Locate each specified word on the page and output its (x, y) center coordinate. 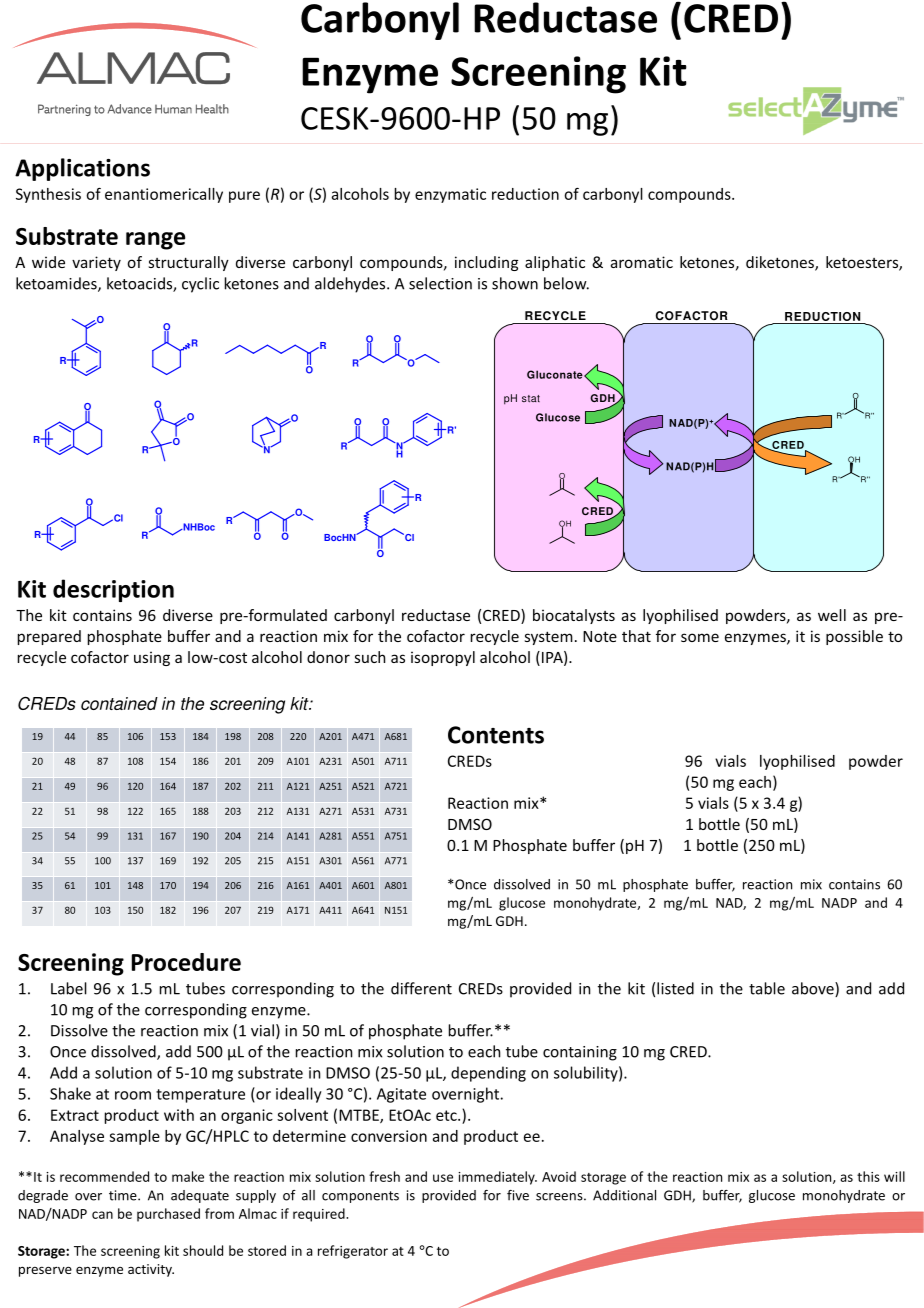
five (518, 1195)
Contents (496, 735)
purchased (168, 1215)
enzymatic (450, 195)
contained (119, 703)
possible (854, 637)
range (155, 241)
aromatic (642, 262)
